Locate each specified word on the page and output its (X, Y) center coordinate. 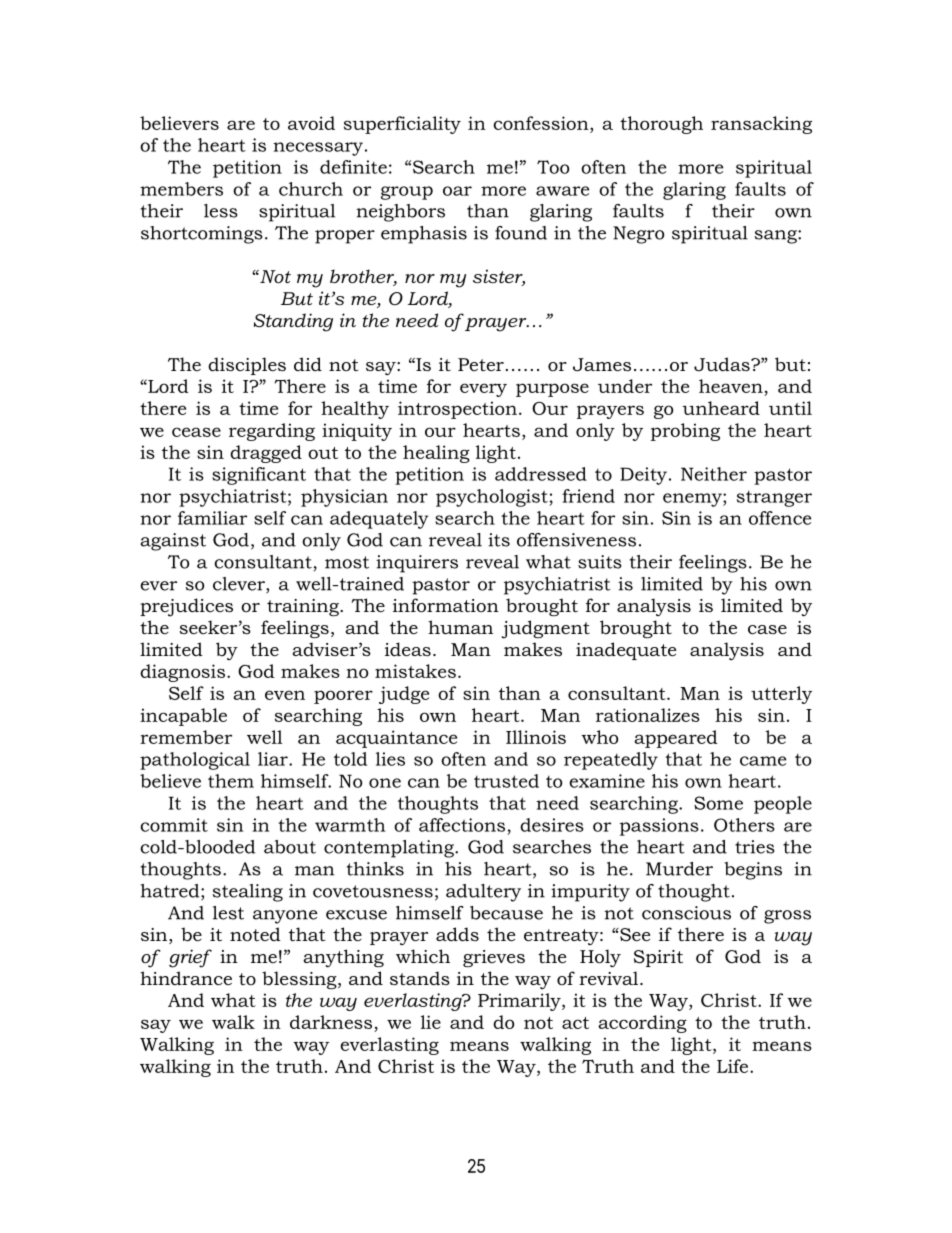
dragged (266, 454)
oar (457, 191)
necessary (318, 149)
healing (436, 454)
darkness (331, 1022)
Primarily (520, 1002)
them (231, 781)
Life (732, 1066)
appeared (676, 739)
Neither (714, 474)
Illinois (536, 737)
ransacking (761, 125)
